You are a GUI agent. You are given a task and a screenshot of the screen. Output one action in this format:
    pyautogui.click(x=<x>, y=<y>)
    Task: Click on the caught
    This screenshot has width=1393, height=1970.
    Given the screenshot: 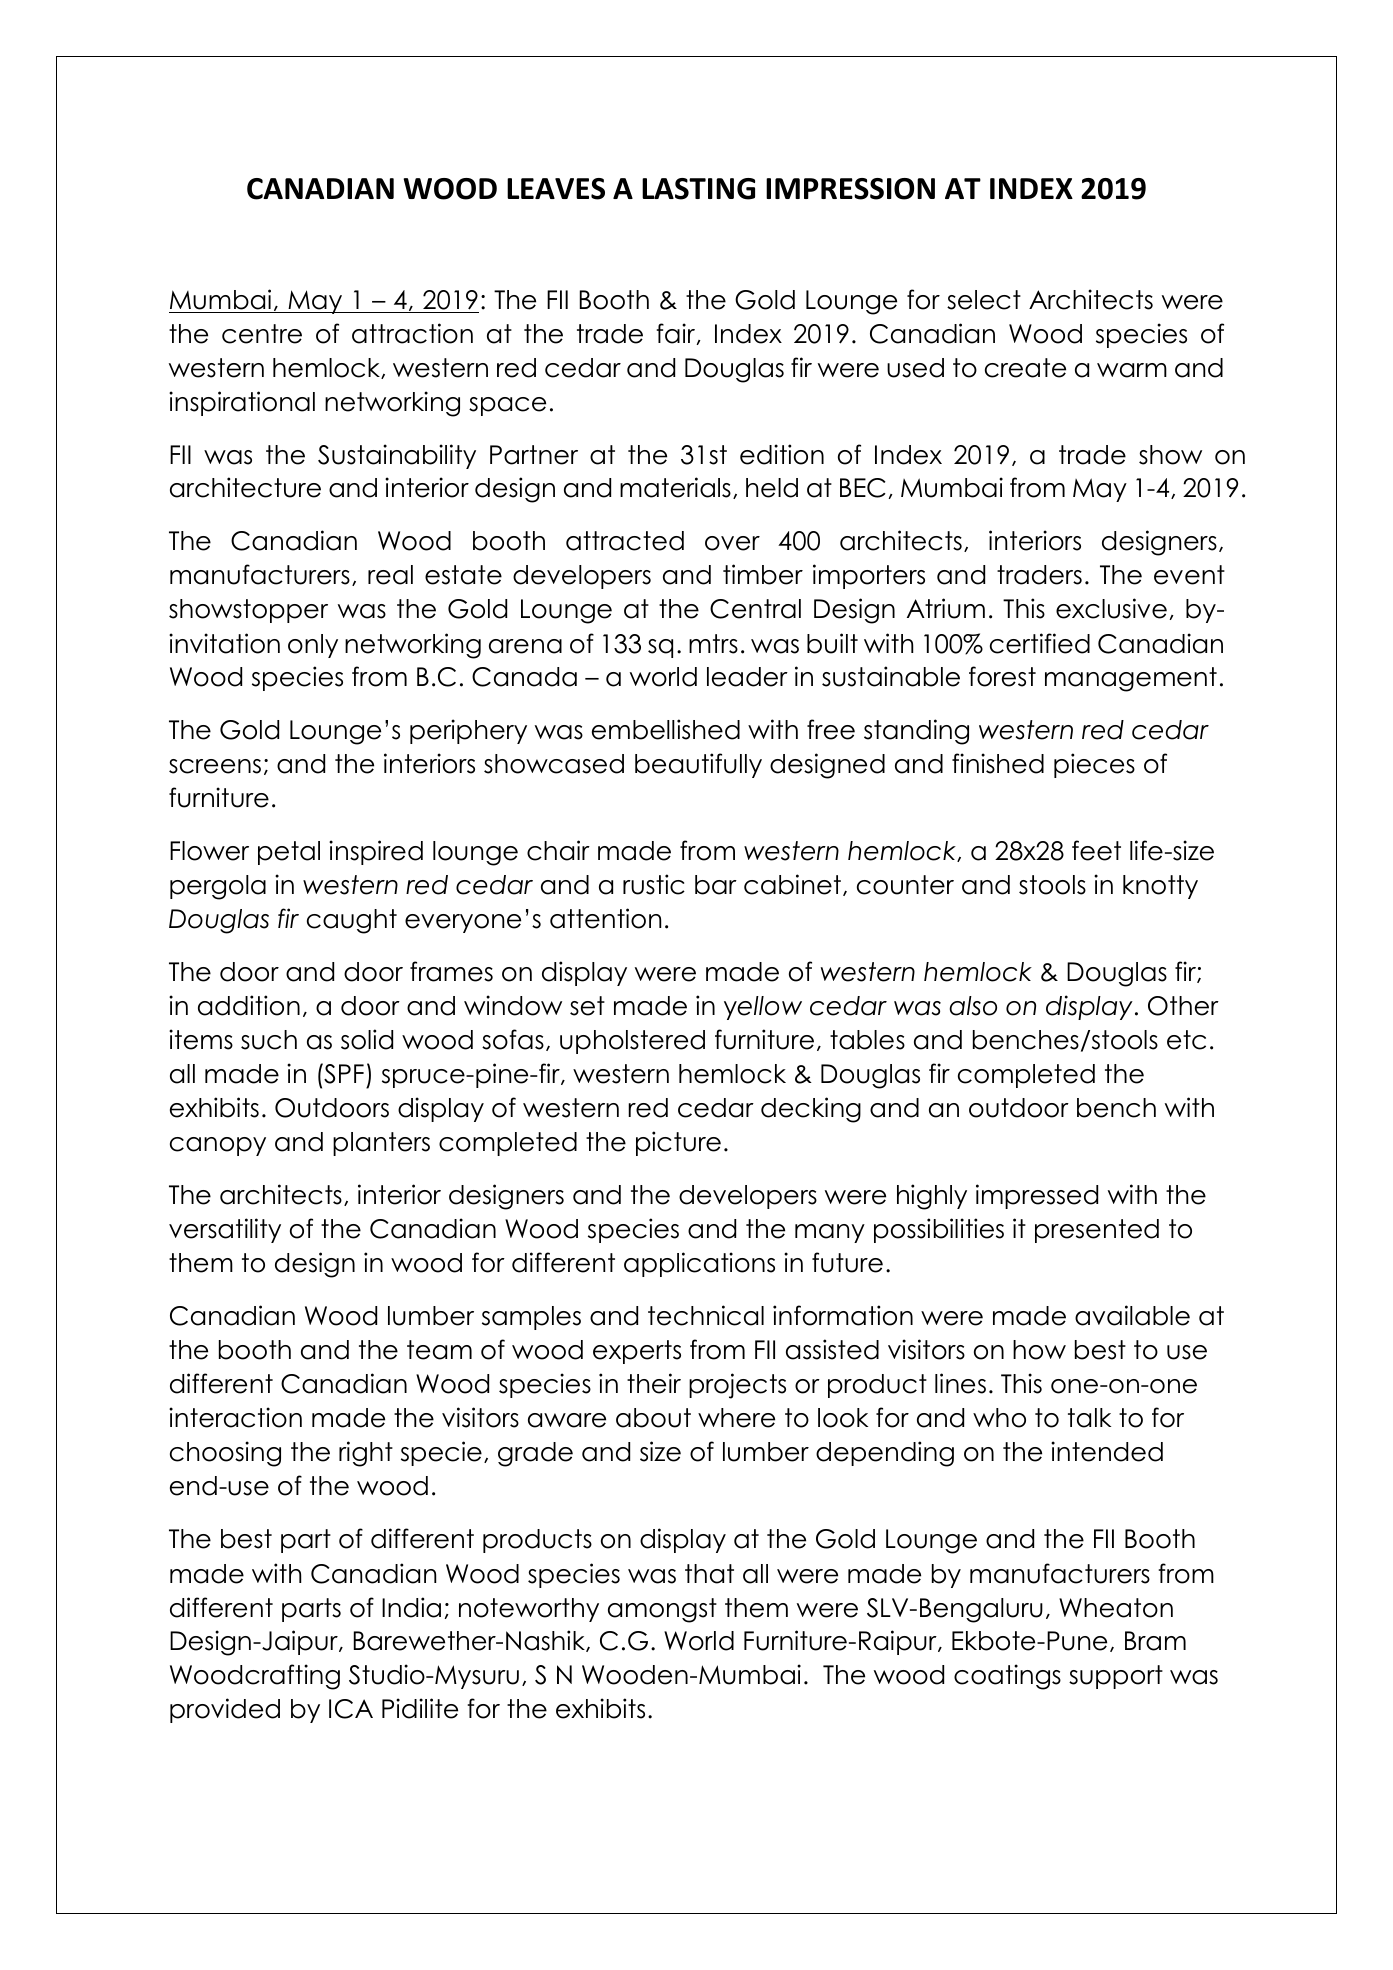 What is the action you would take?
    pyautogui.click(x=352, y=921)
